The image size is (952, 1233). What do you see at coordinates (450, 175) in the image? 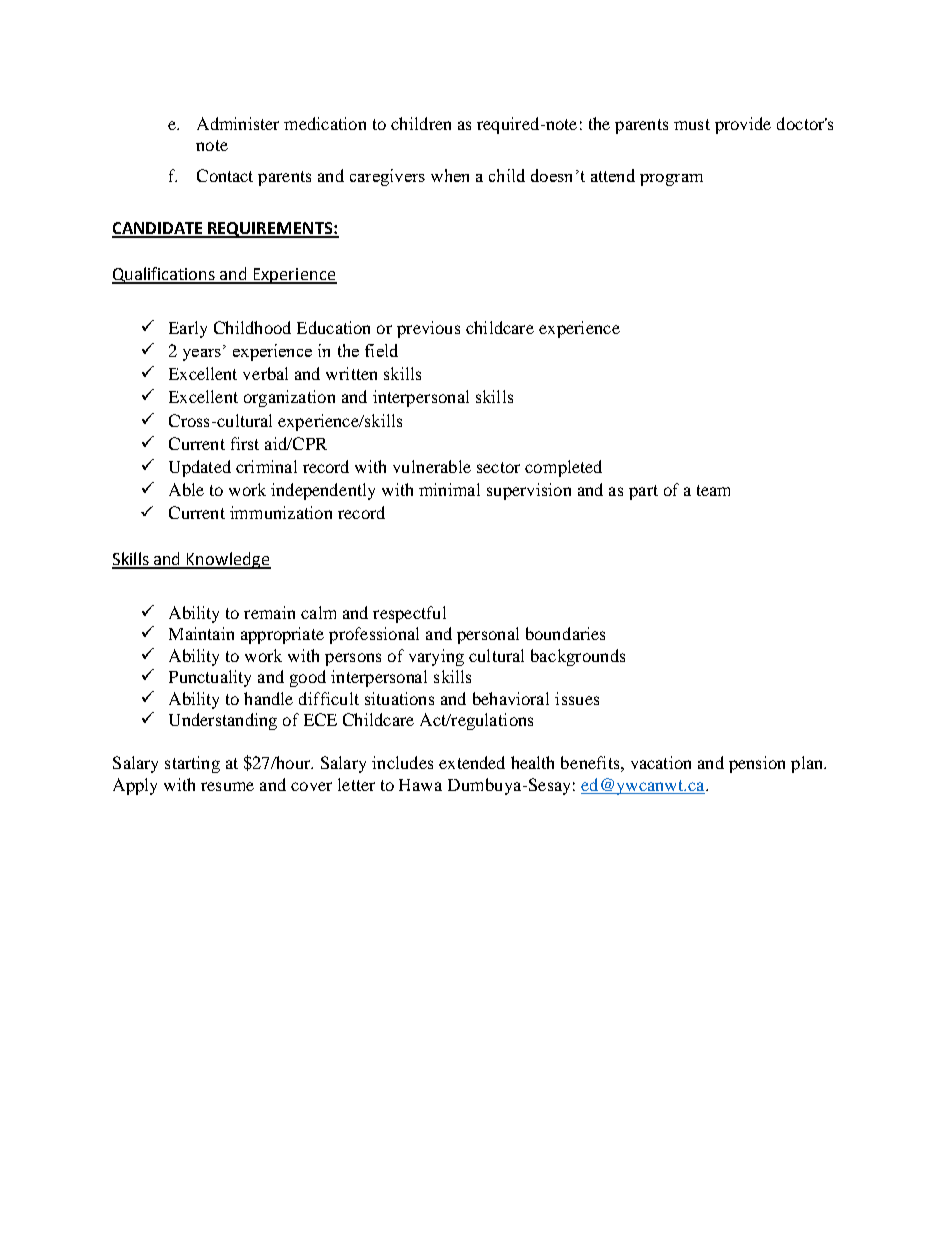
I see `when` at bounding box center [450, 175].
